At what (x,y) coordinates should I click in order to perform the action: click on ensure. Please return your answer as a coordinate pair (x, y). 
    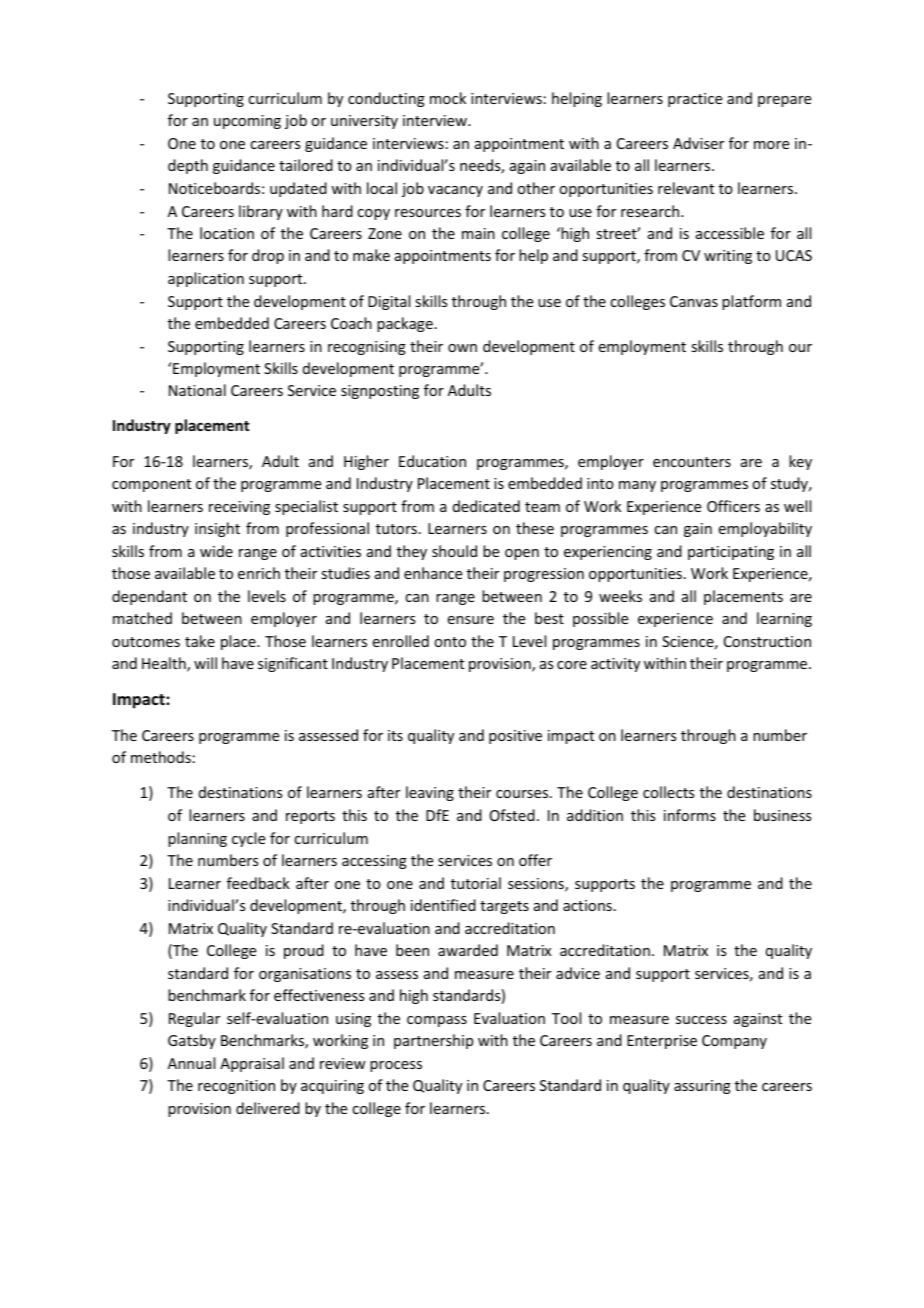
    Looking at the image, I should click on (471, 620).
